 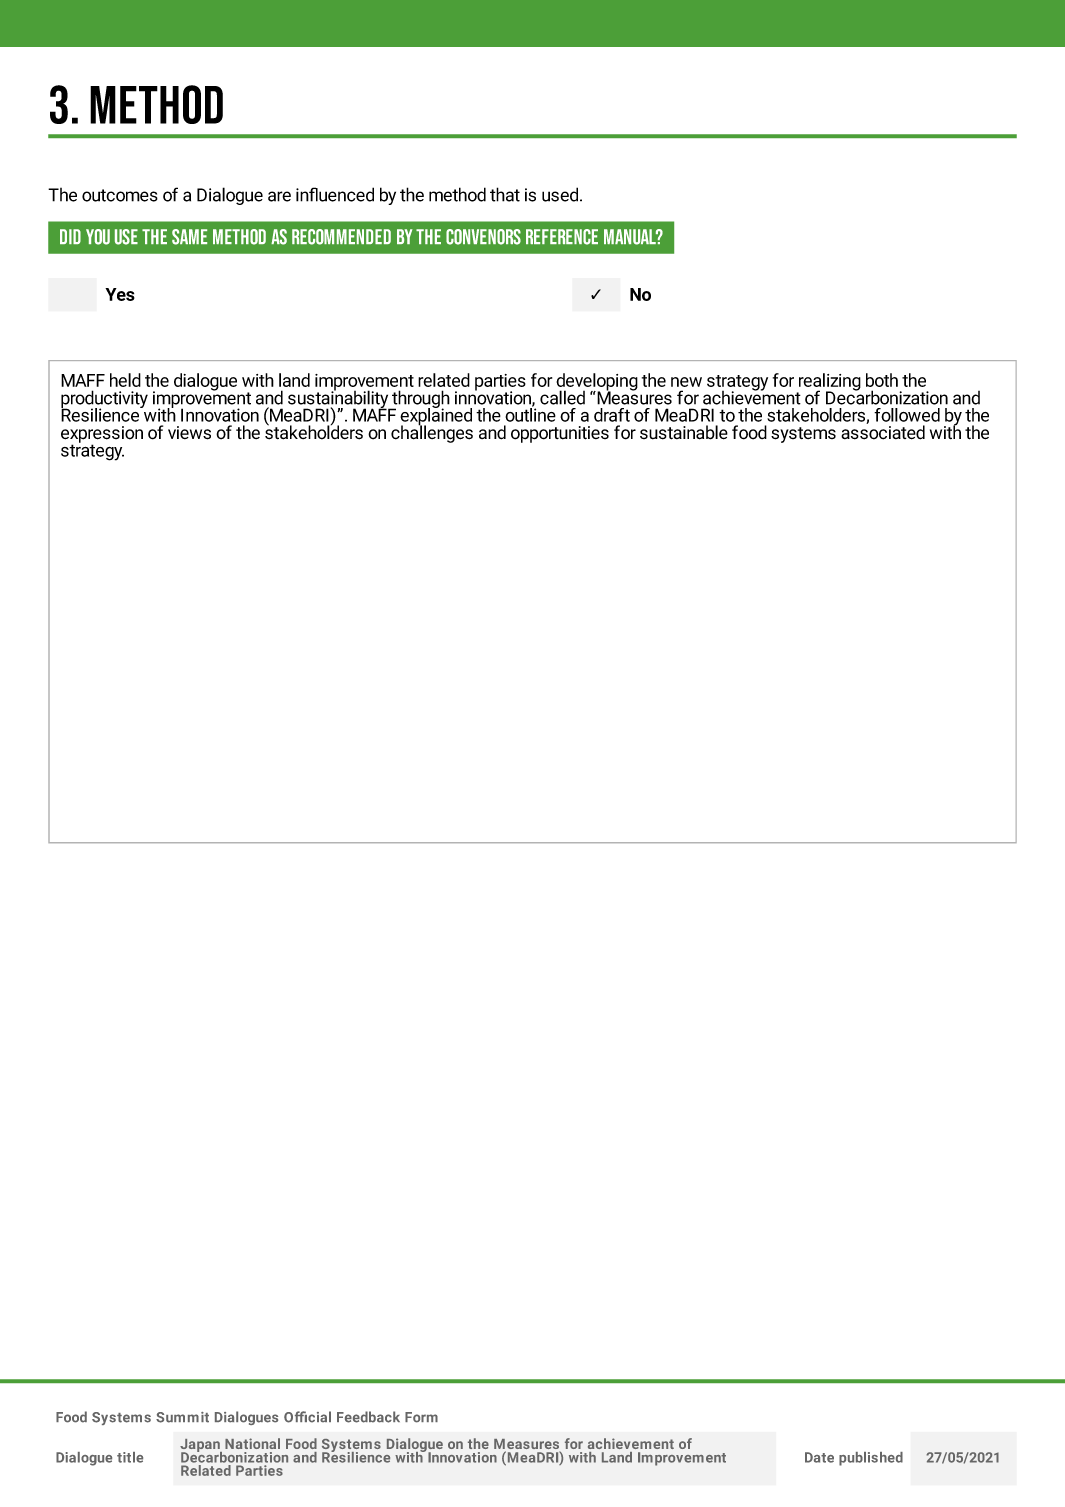 I want to click on Summit, so click(x=182, y=1417).
